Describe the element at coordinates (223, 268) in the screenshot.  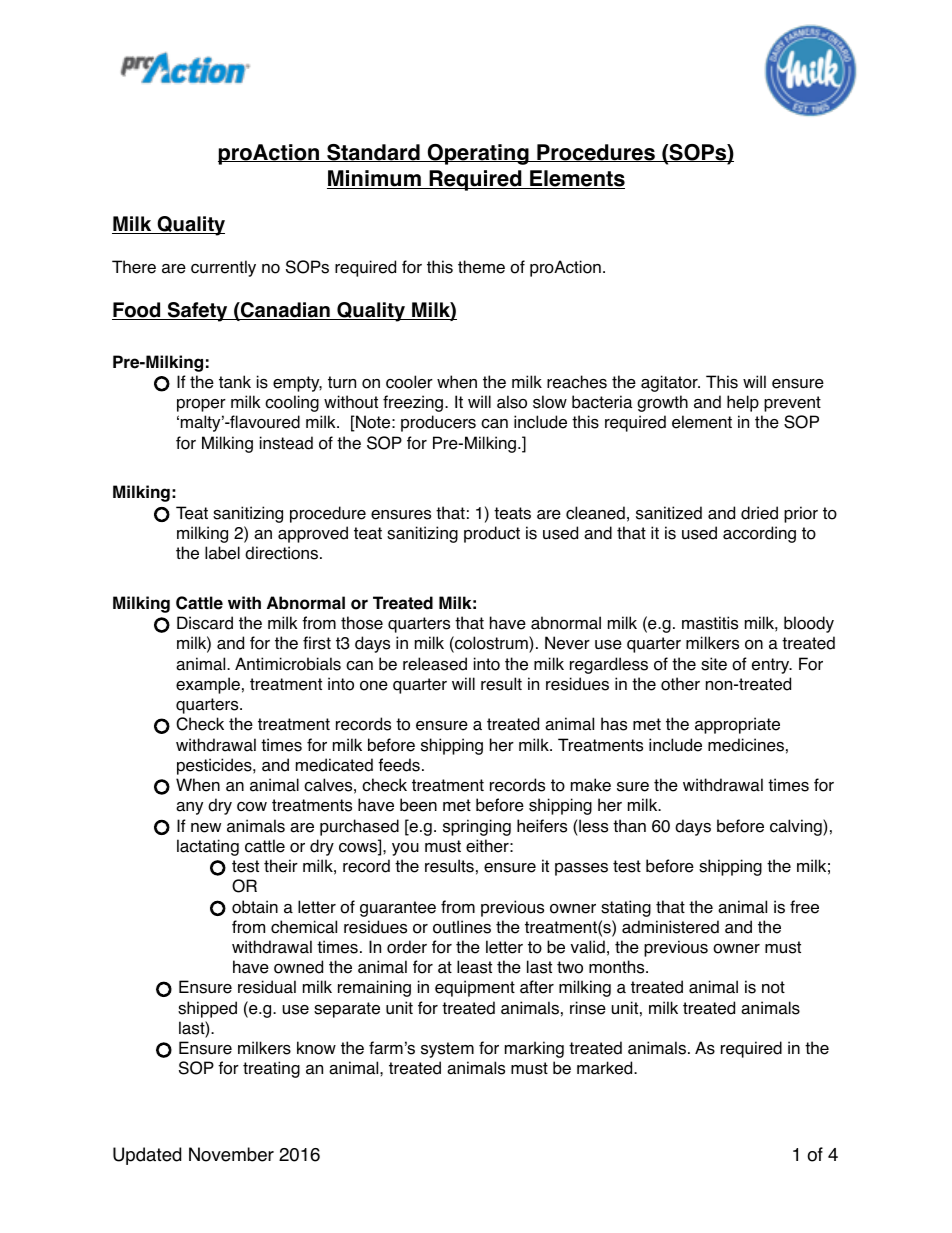
I see `currently` at that location.
